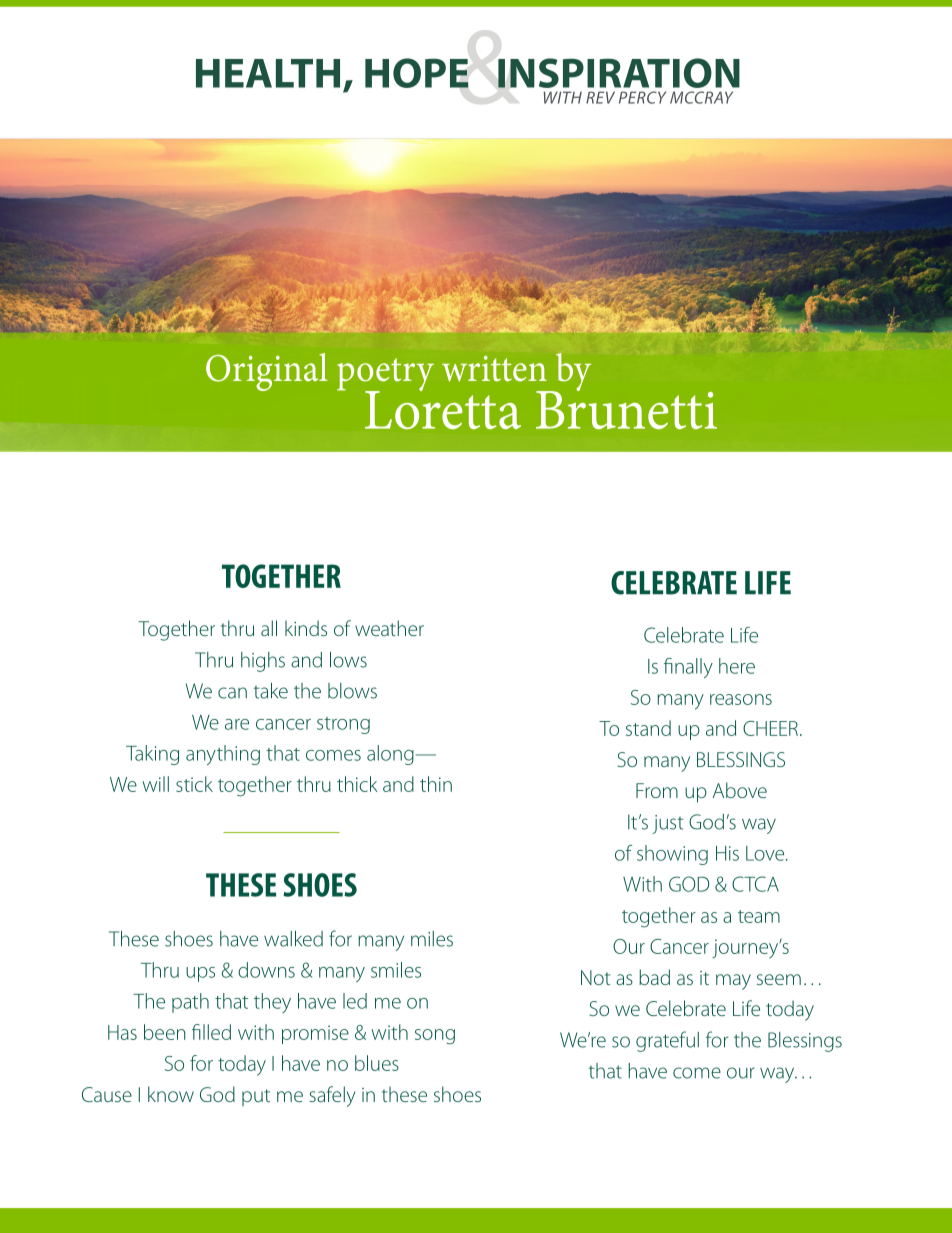 The image size is (952, 1233). I want to click on His, so click(727, 853).
